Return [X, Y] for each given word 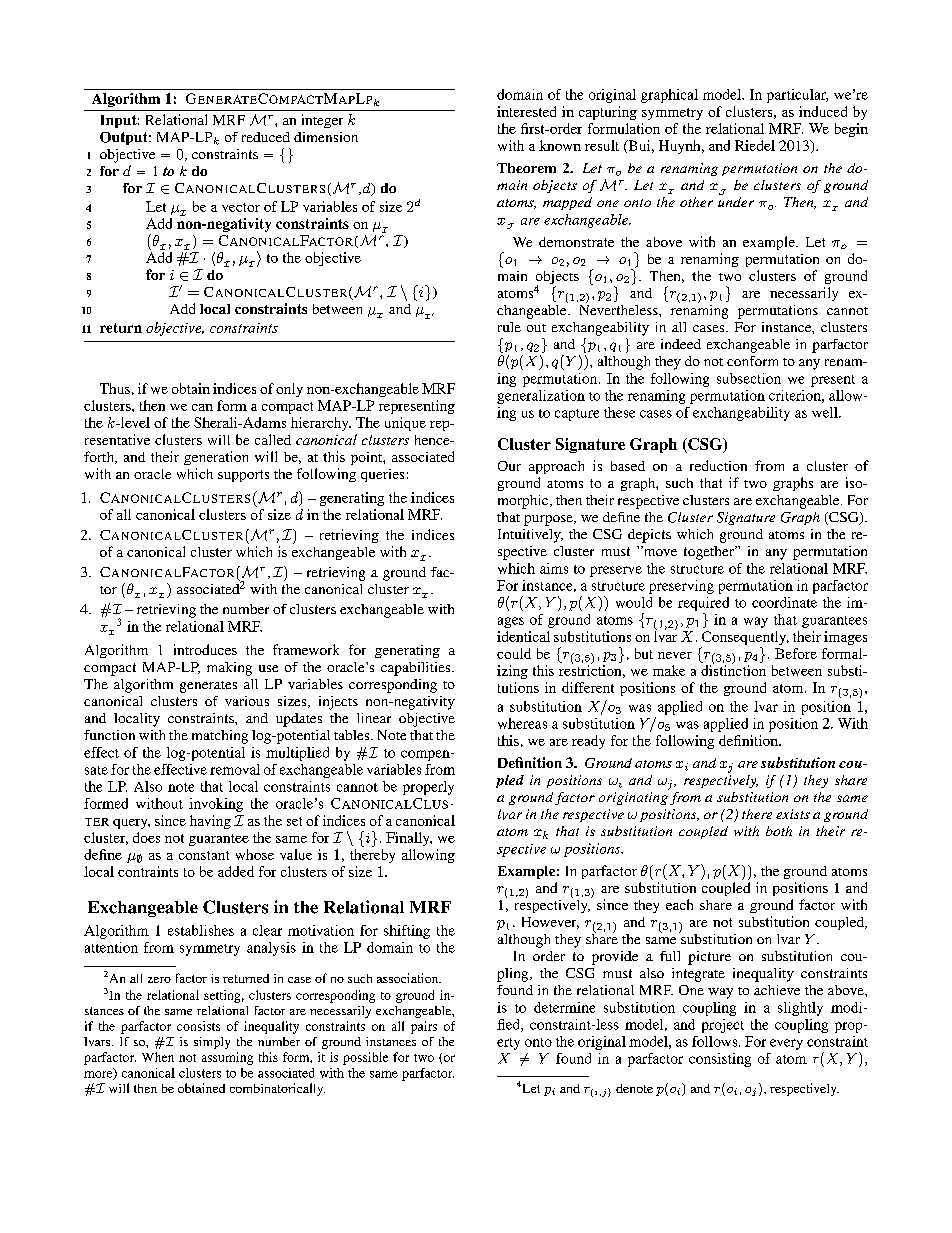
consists [198, 1026]
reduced [266, 137]
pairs [424, 1027]
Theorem [526, 168]
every [786, 1044]
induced [823, 111]
